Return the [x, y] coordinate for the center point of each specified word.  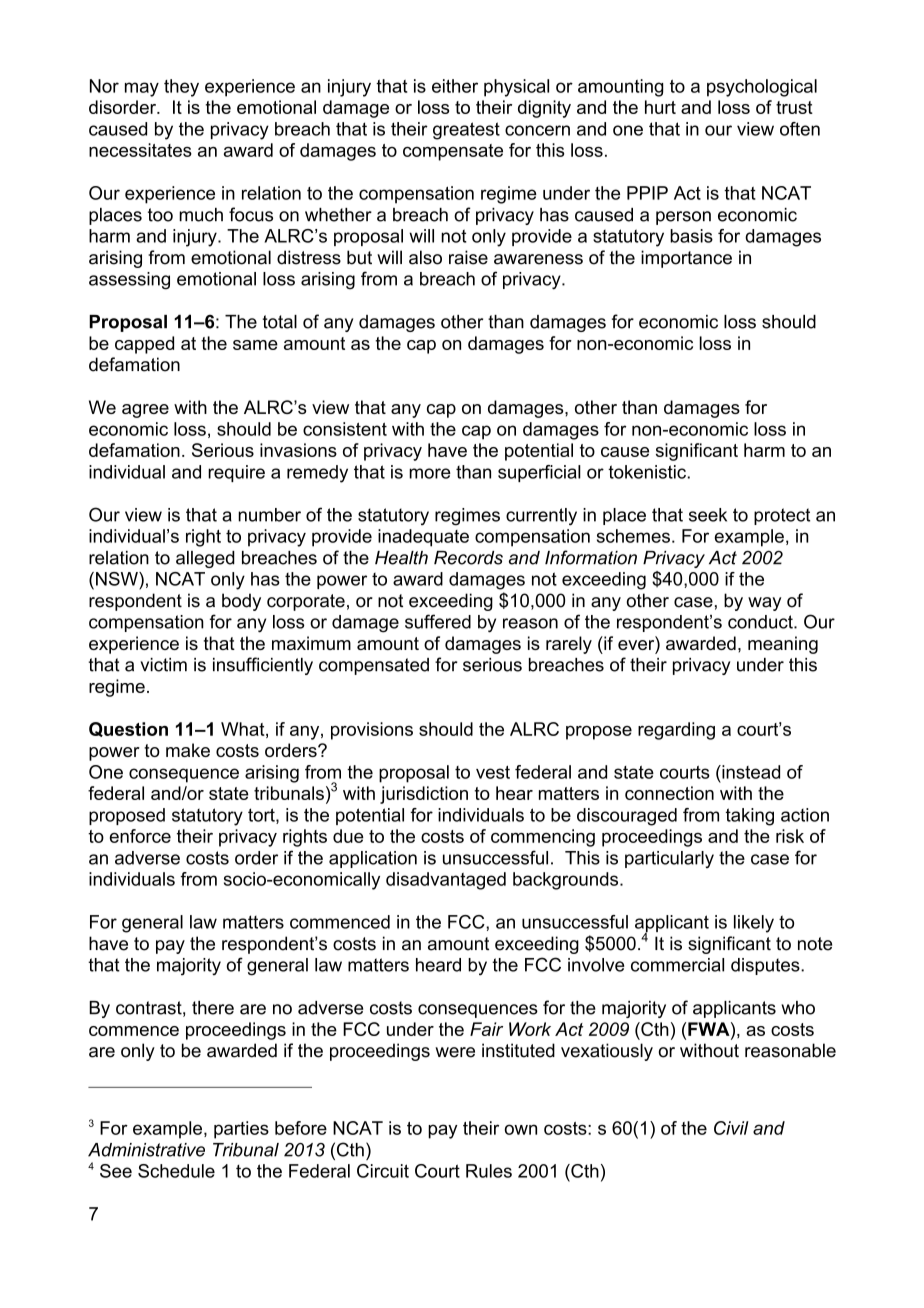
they [181, 88]
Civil [731, 1128]
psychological [762, 88]
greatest [466, 131]
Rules [489, 1171]
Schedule [176, 1171]
